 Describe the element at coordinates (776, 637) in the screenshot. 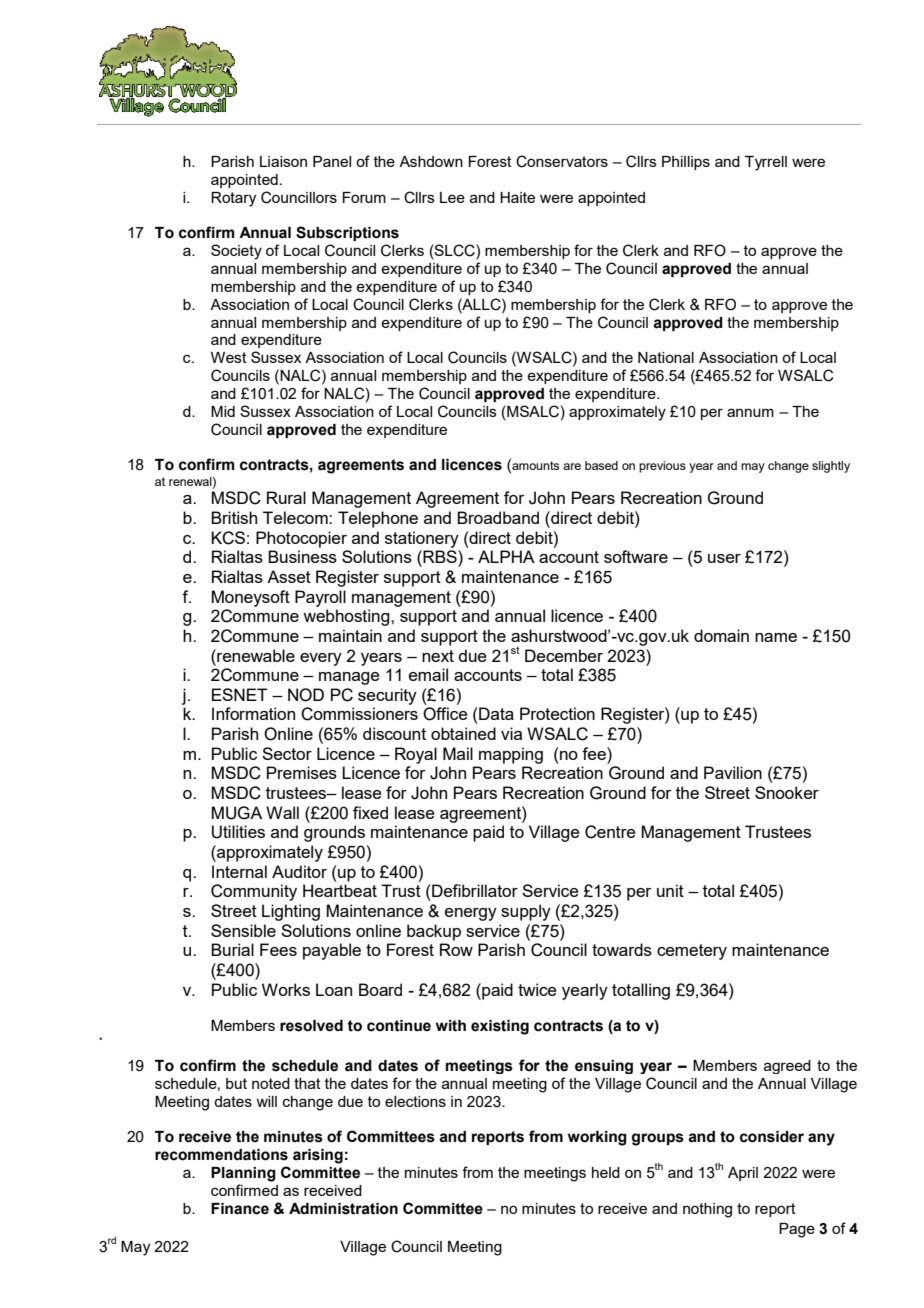

I see `name` at that location.
